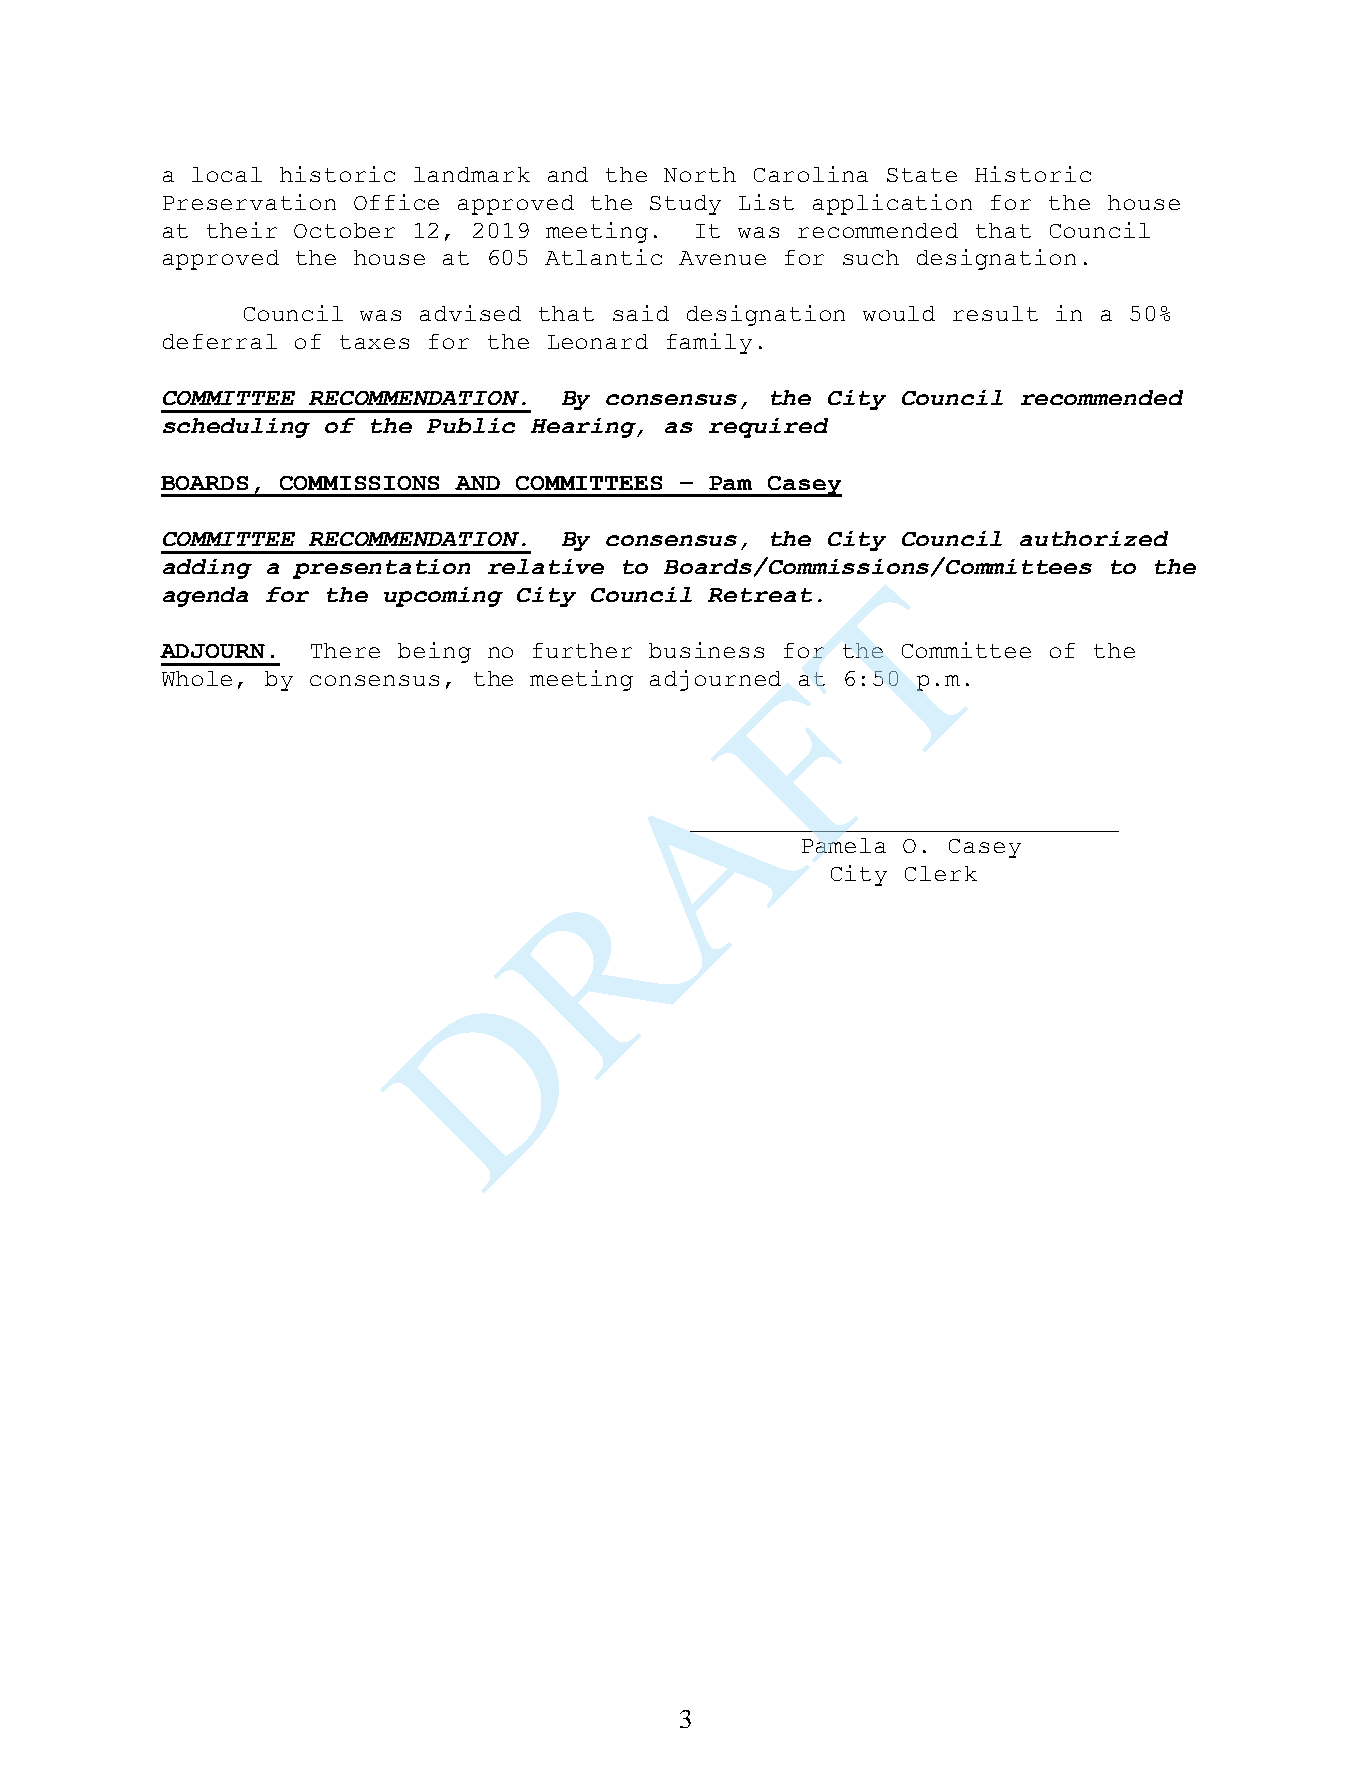  I want to click on Pamela, so click(844, 845).
